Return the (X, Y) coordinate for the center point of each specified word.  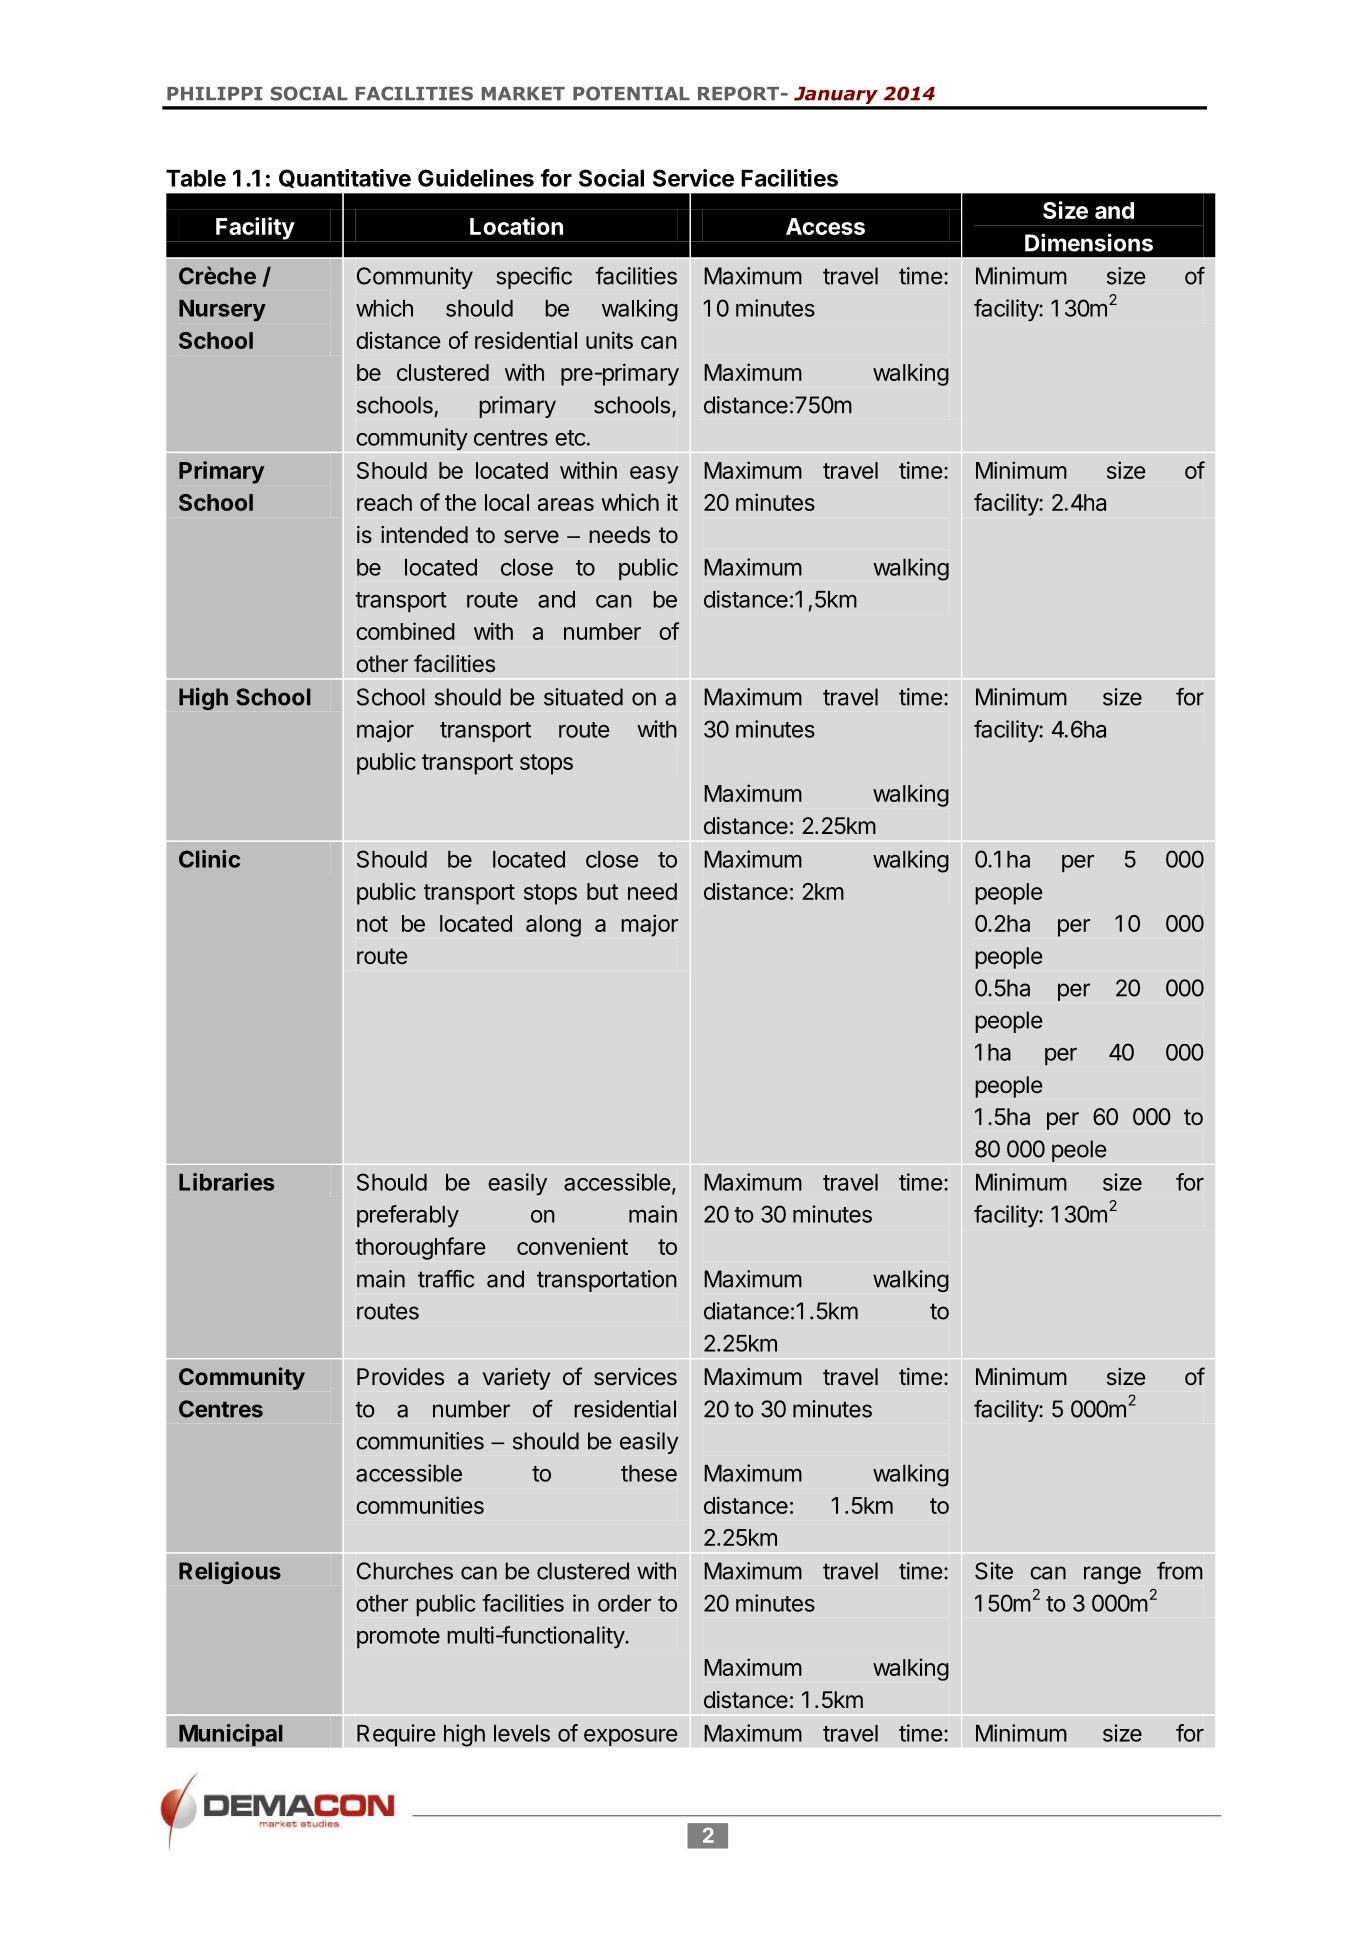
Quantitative (345, 178)
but (602, 891)
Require (396, 1735)
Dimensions (1089, 242)
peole (1079, 1151)
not (372, 924)
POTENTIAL (631, 93)
